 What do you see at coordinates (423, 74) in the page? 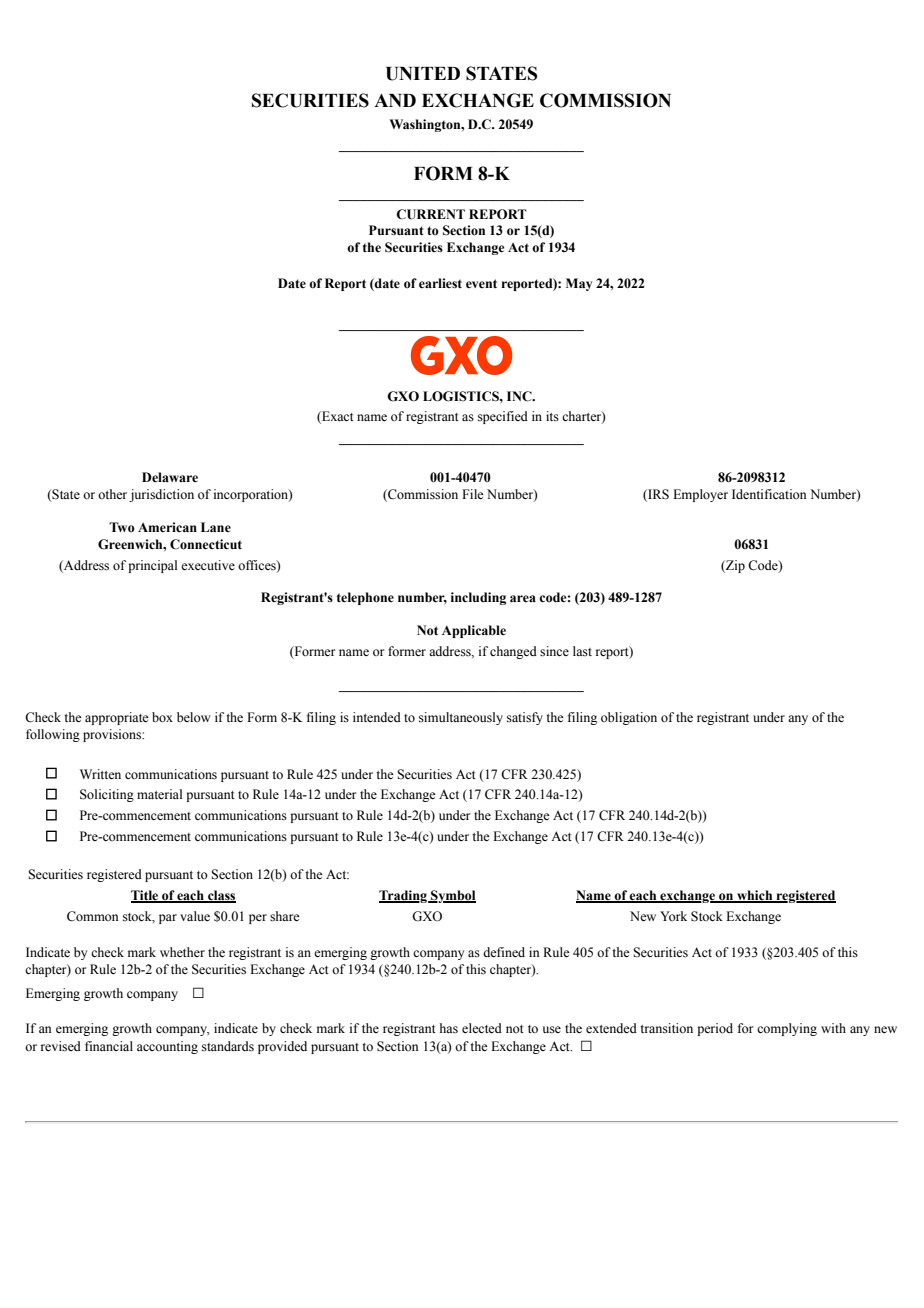
I see `UNITED` at bounding box center [423, 74].
